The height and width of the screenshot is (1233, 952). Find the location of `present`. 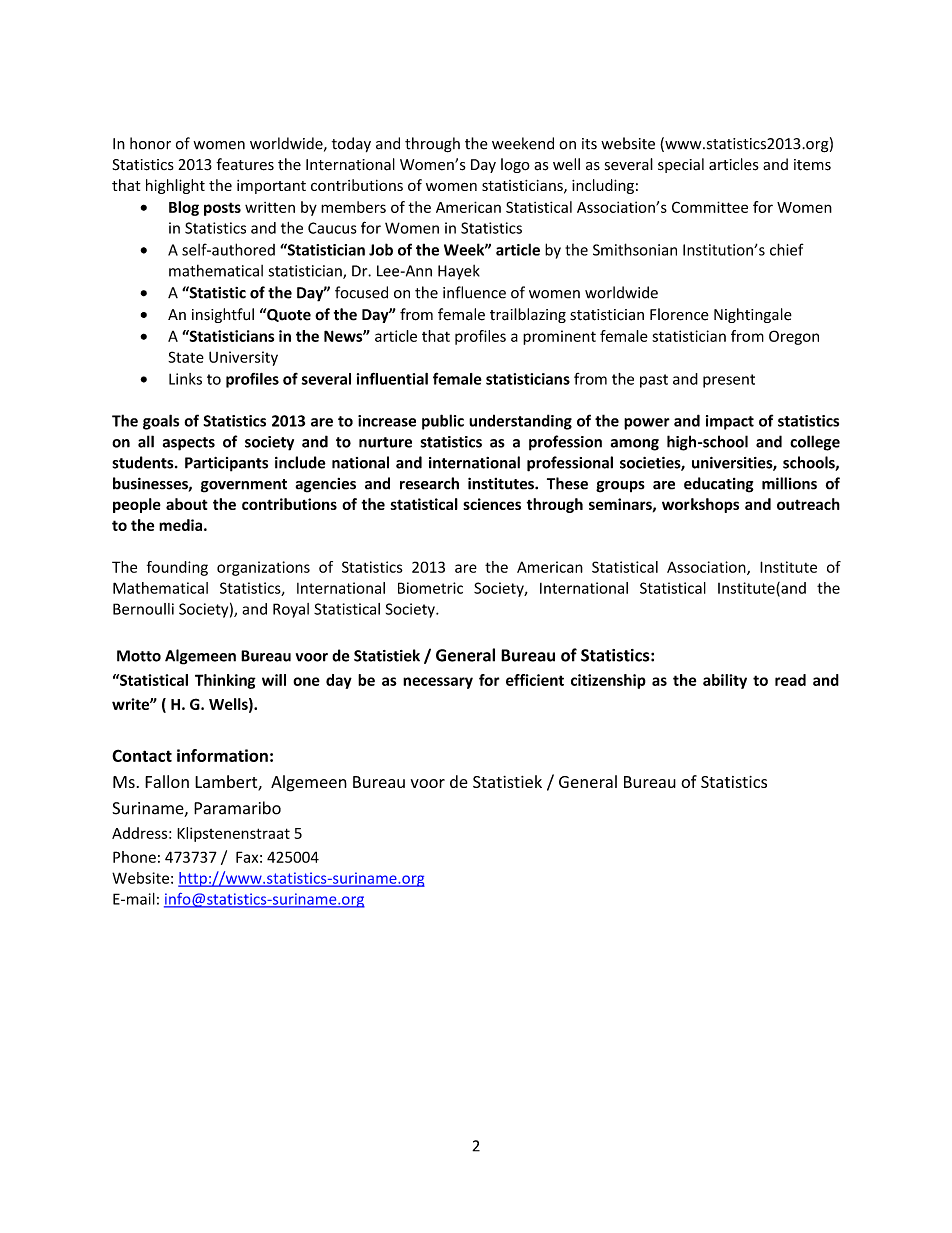

present is located at coordinates (729, 381).
